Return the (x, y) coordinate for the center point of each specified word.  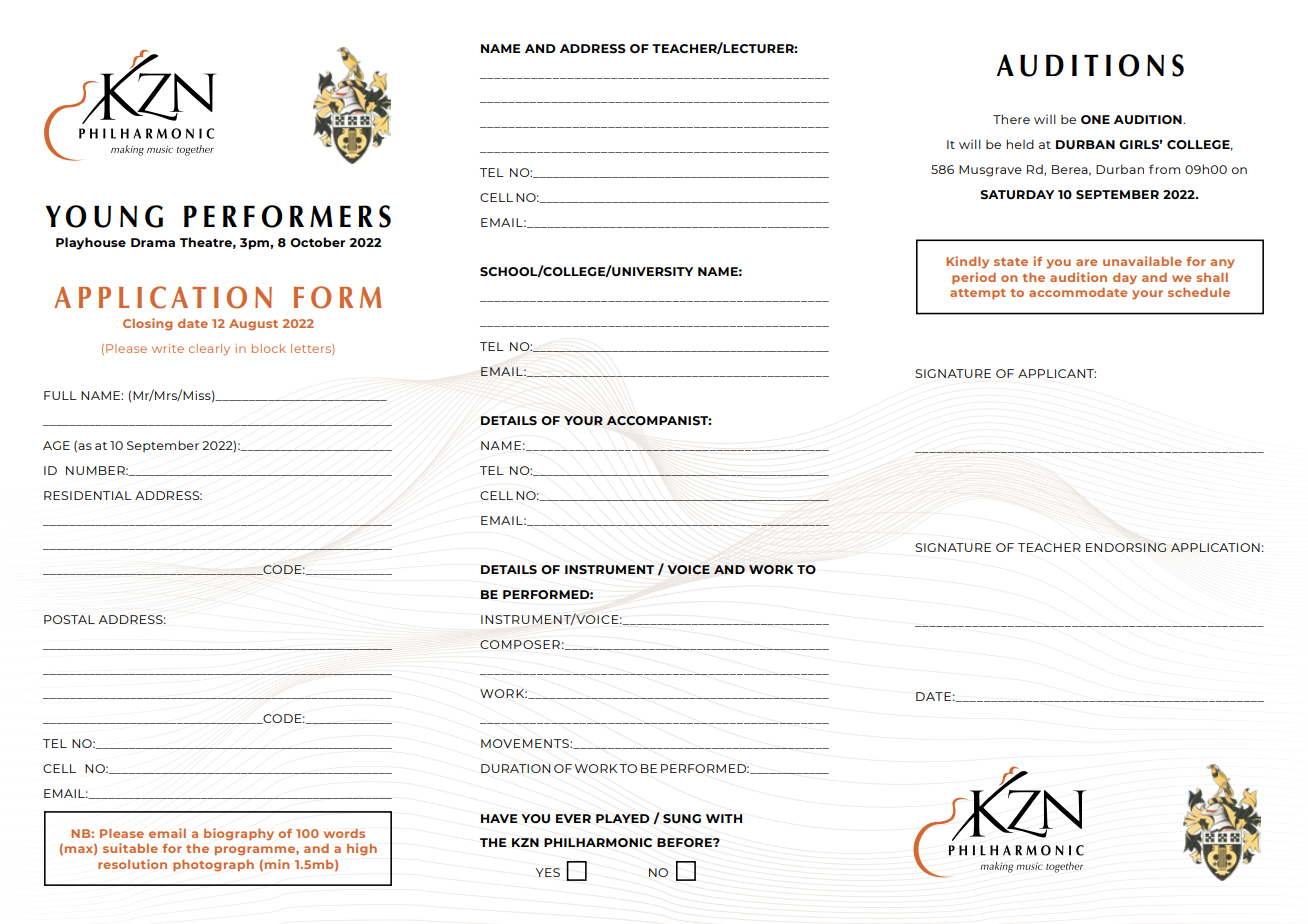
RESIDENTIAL (88, 495)
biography (239, 834)
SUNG (682, 819)
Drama (153, 242)
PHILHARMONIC (598, 843)
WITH (724, 818)
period (974, 278)
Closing (148, 324)
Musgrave (990, 171)
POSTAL (69, 619)
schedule (1199, 292)
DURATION (516, 768)
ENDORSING (1126, 547)
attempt (978, 294)
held (1020, 144)
